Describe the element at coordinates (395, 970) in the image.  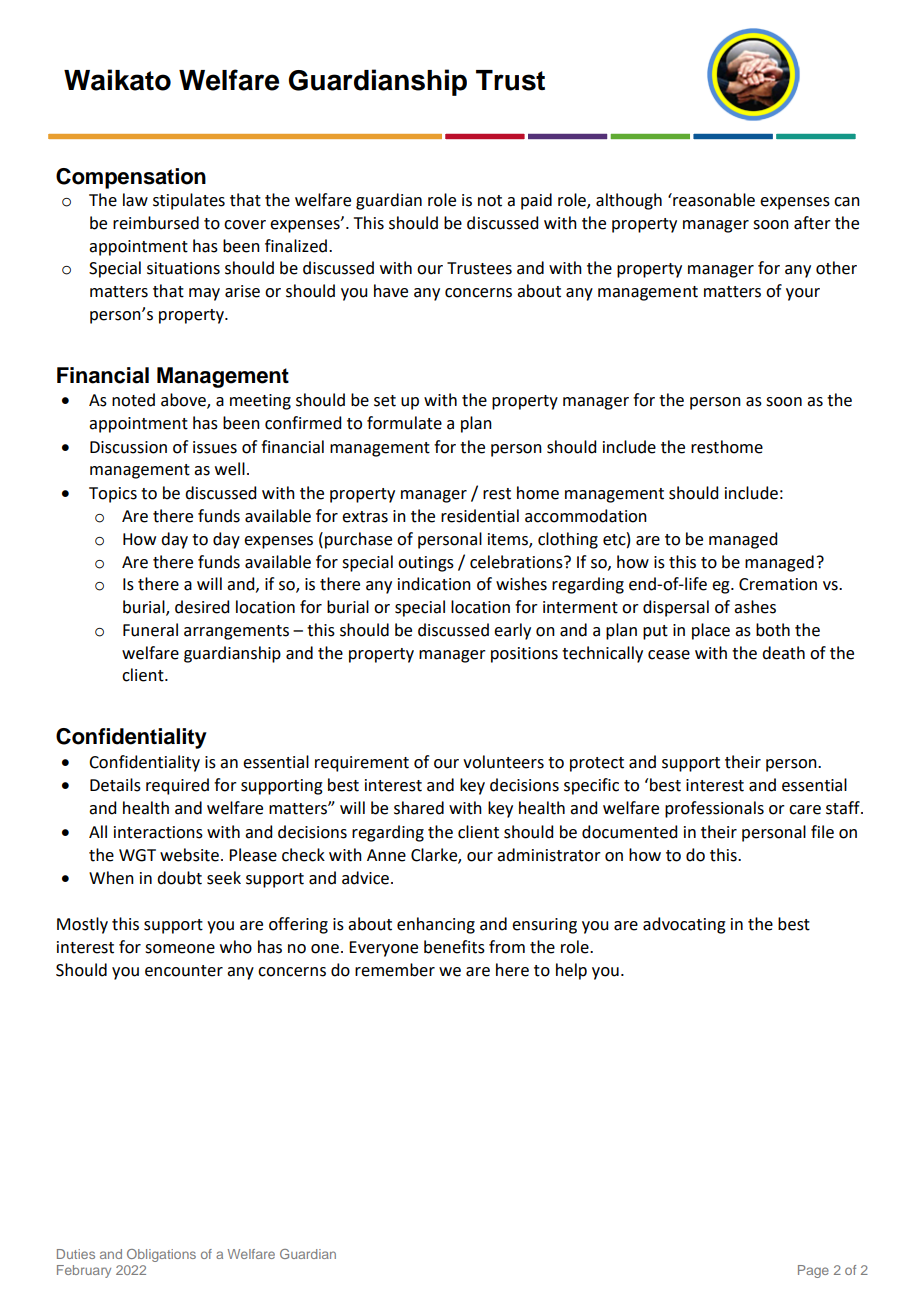
I see `remember` at that location.
